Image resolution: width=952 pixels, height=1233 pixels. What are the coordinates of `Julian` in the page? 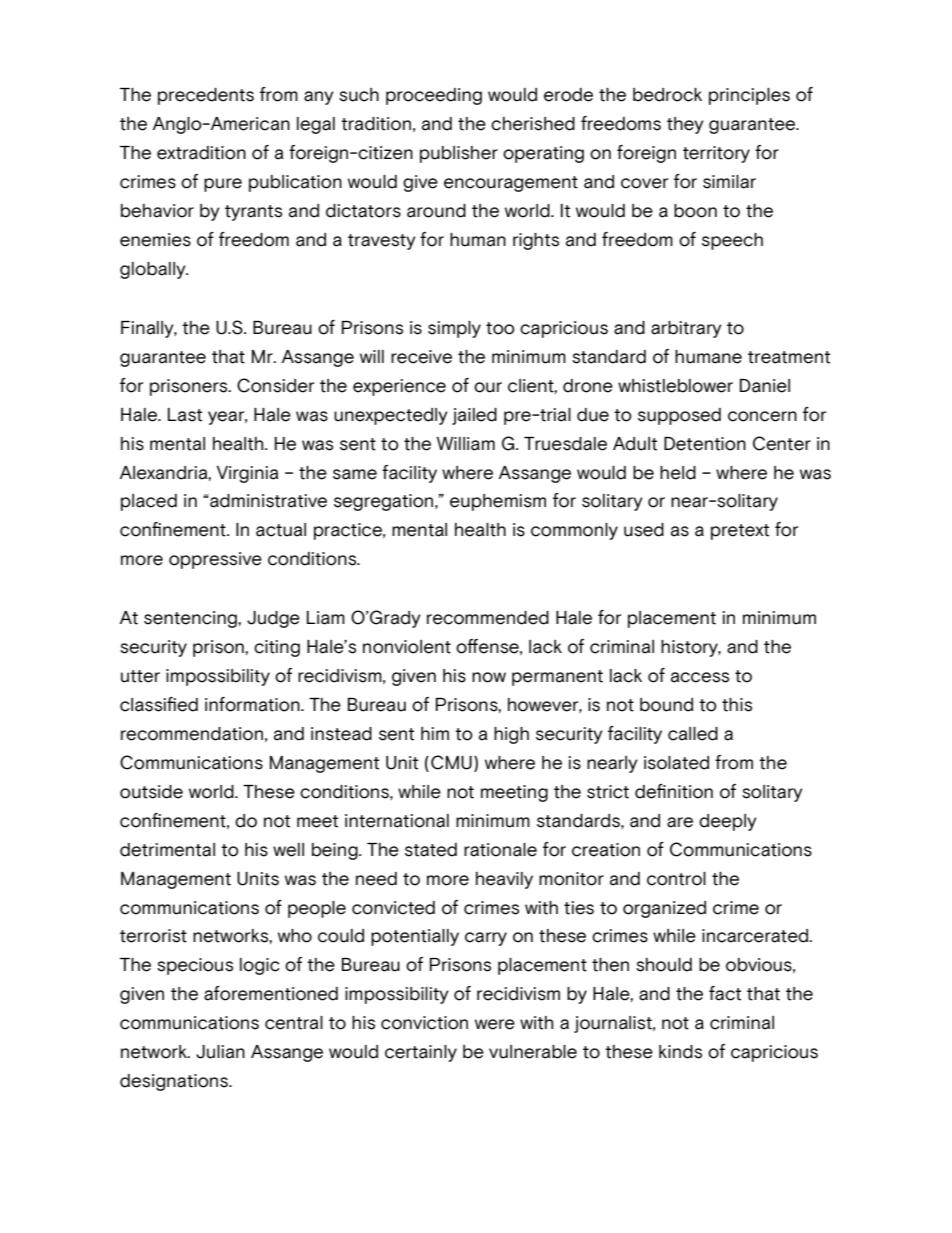 It's located at (220, 1052).
